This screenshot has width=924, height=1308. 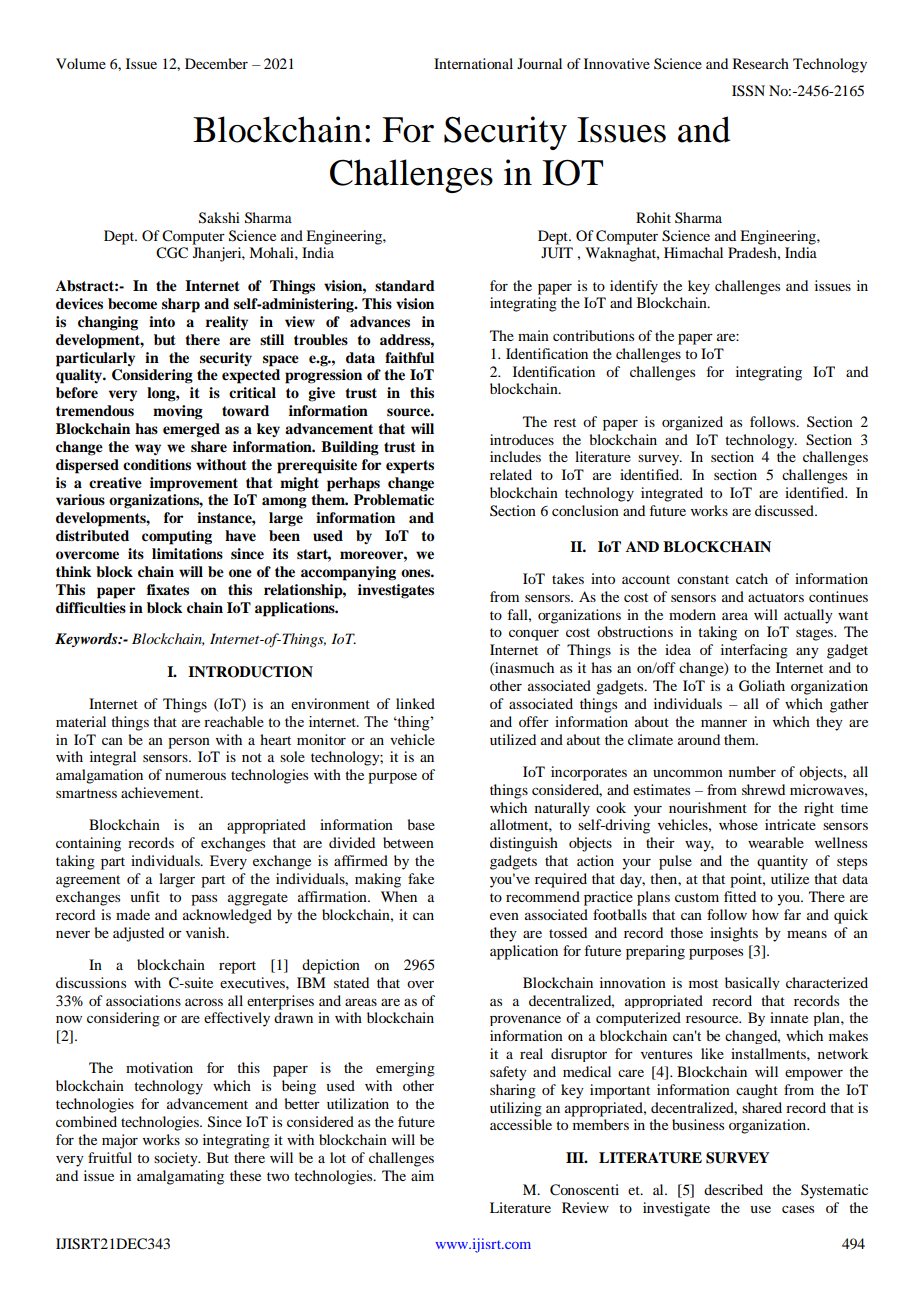 I want to click on whose, so click(x=738, y=824).
